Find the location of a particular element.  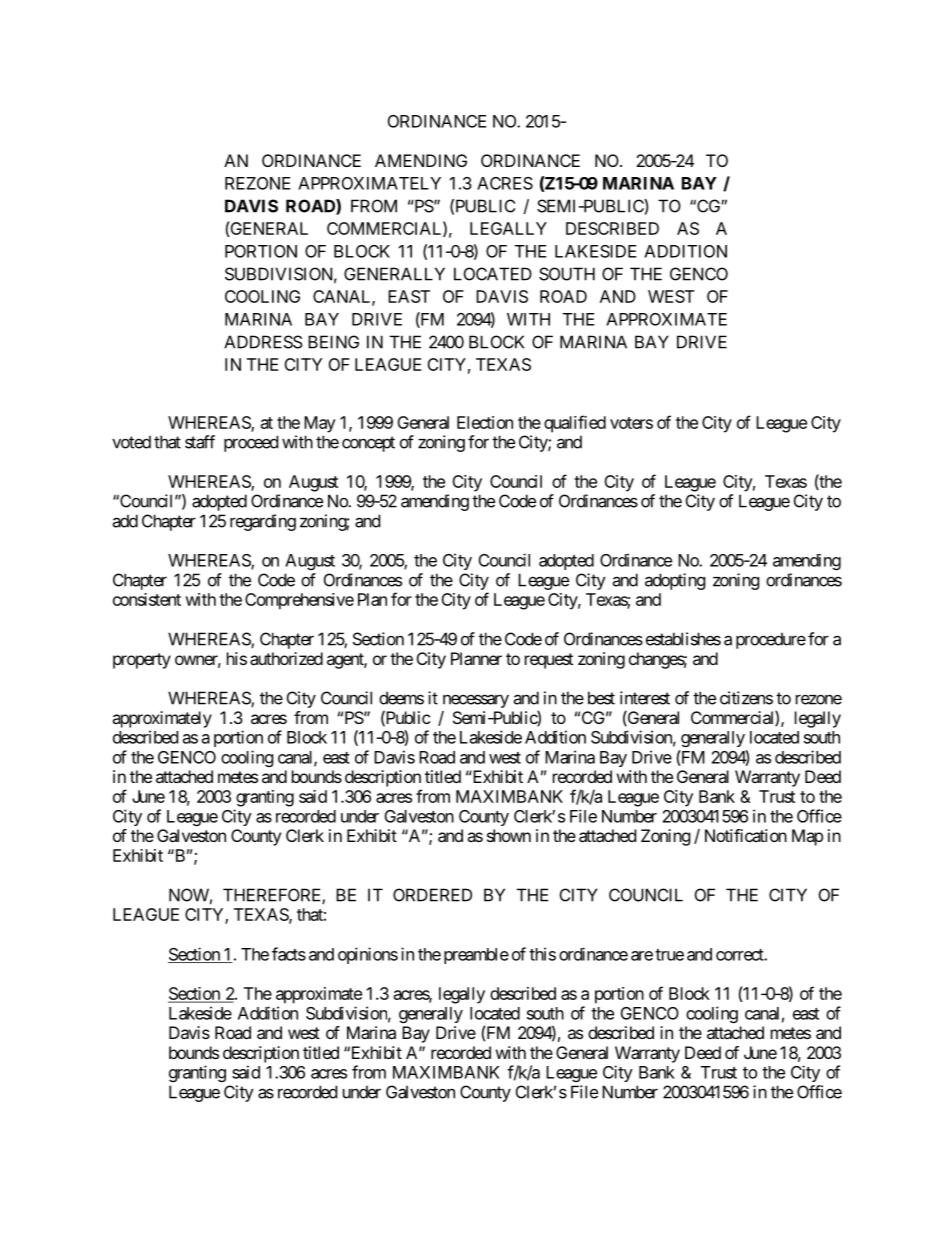

interest is located at coordinates (645, 698).
